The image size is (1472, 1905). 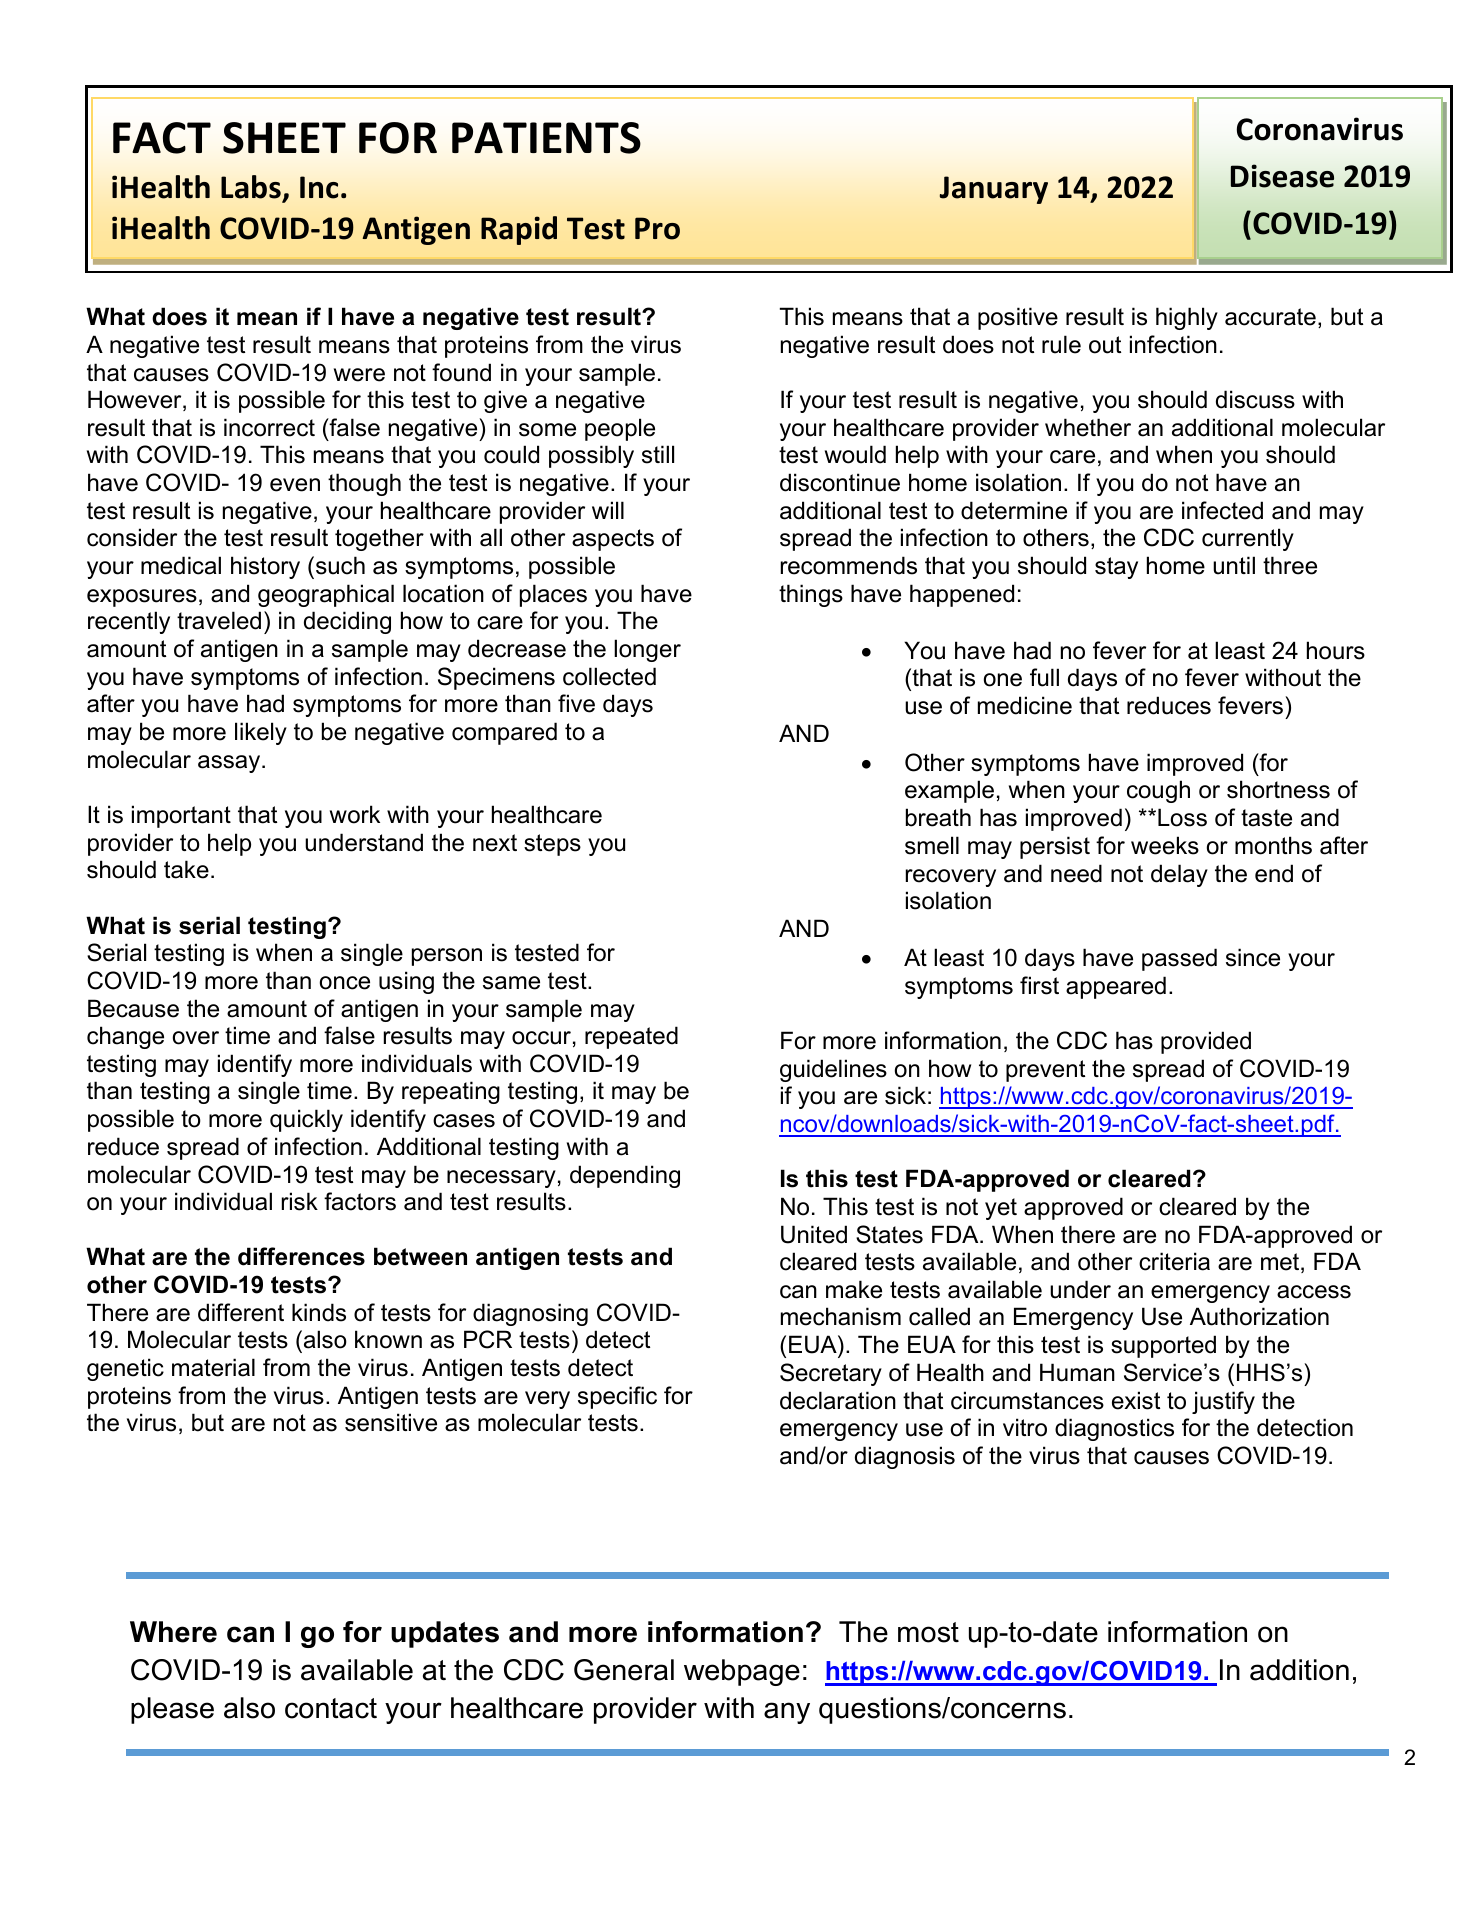 What do you see at coordinates (1282, 176) in the screenshot?
I see `Disease` at bounding box center [1282, 176].
